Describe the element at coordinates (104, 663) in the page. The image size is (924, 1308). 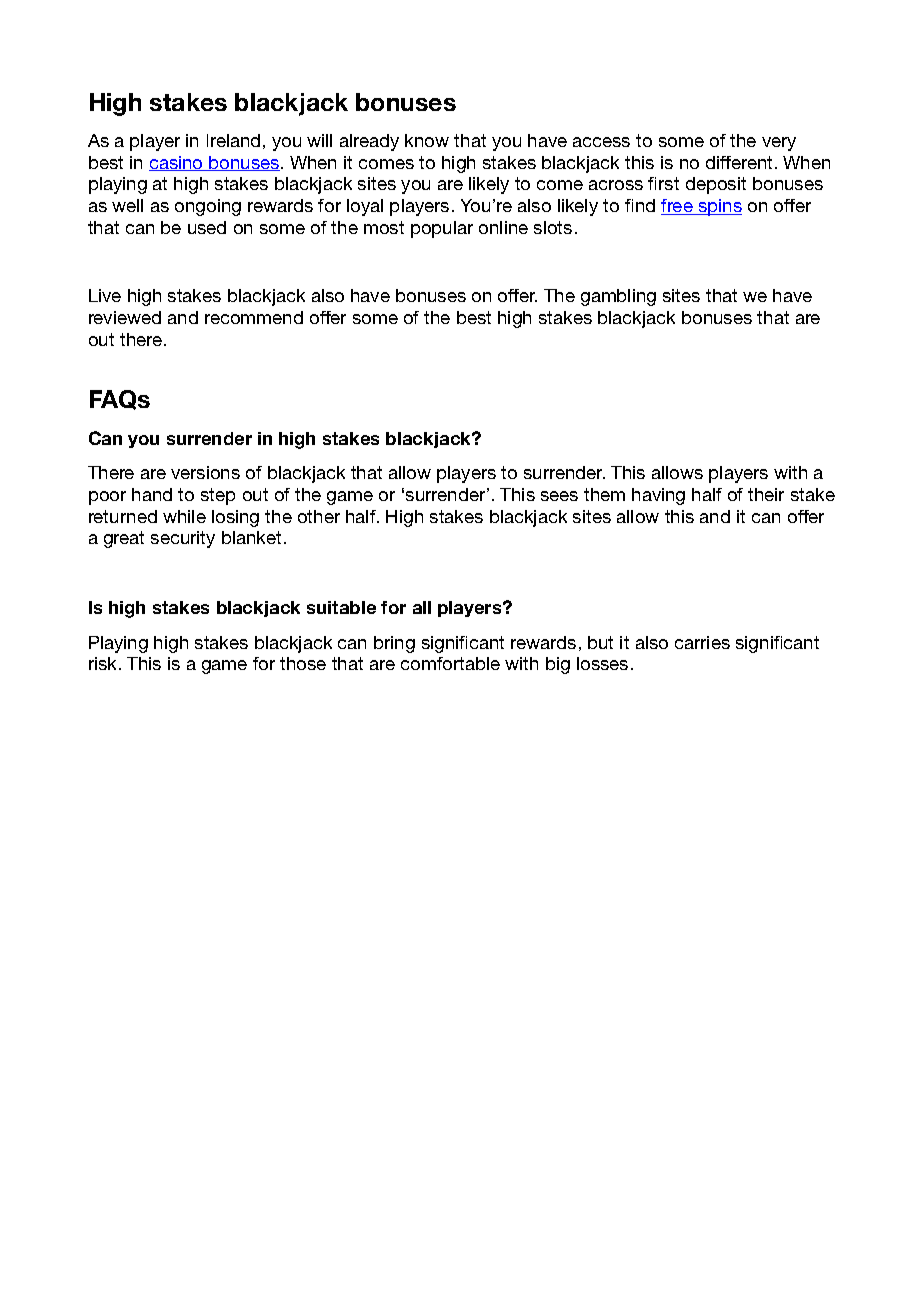
I see `risk` at that location.
